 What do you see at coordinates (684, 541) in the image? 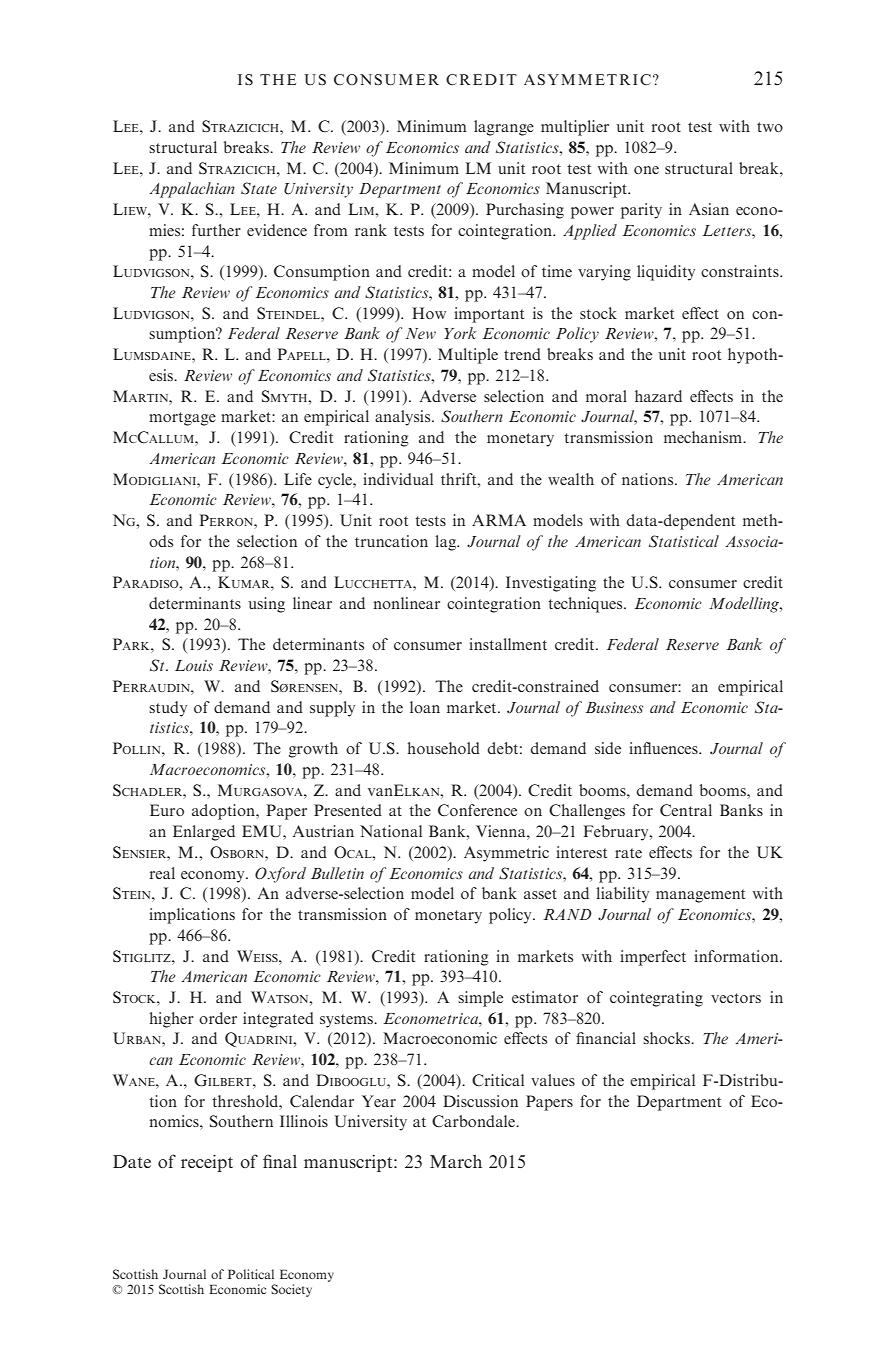
I see `Statistical` at bounding box center [684, 541].
